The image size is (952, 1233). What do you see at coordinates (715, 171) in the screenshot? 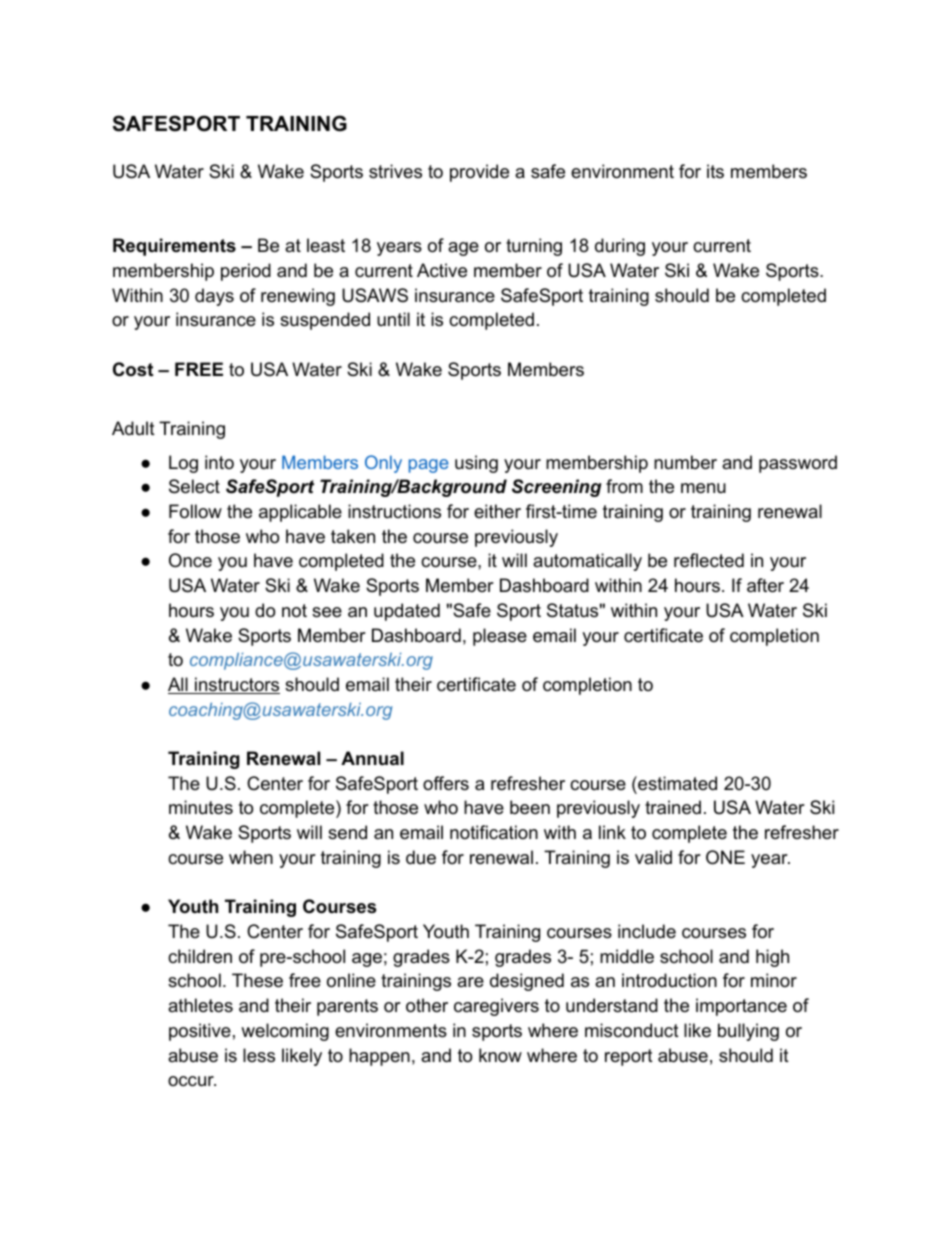
I see `its` at bounding box center [715, 171].
